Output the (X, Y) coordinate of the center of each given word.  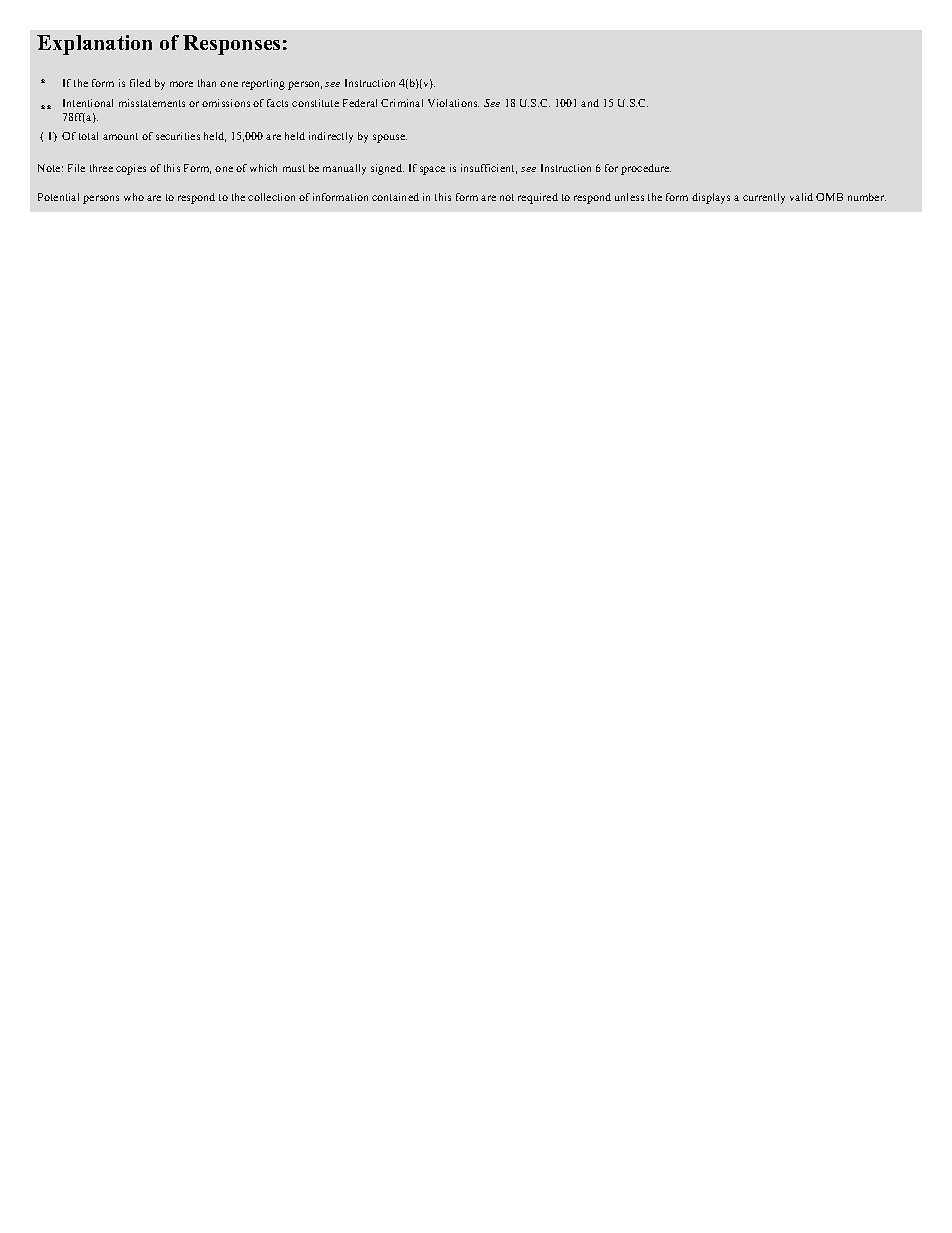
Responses (231, 45)
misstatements (152, 103)
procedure (646, 169)
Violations (453, 103)
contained (395, 197)
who (134, 197)
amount (120, 136)
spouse (390, 138)
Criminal (402, 103)
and (590, 103)
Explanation (94, 45)
